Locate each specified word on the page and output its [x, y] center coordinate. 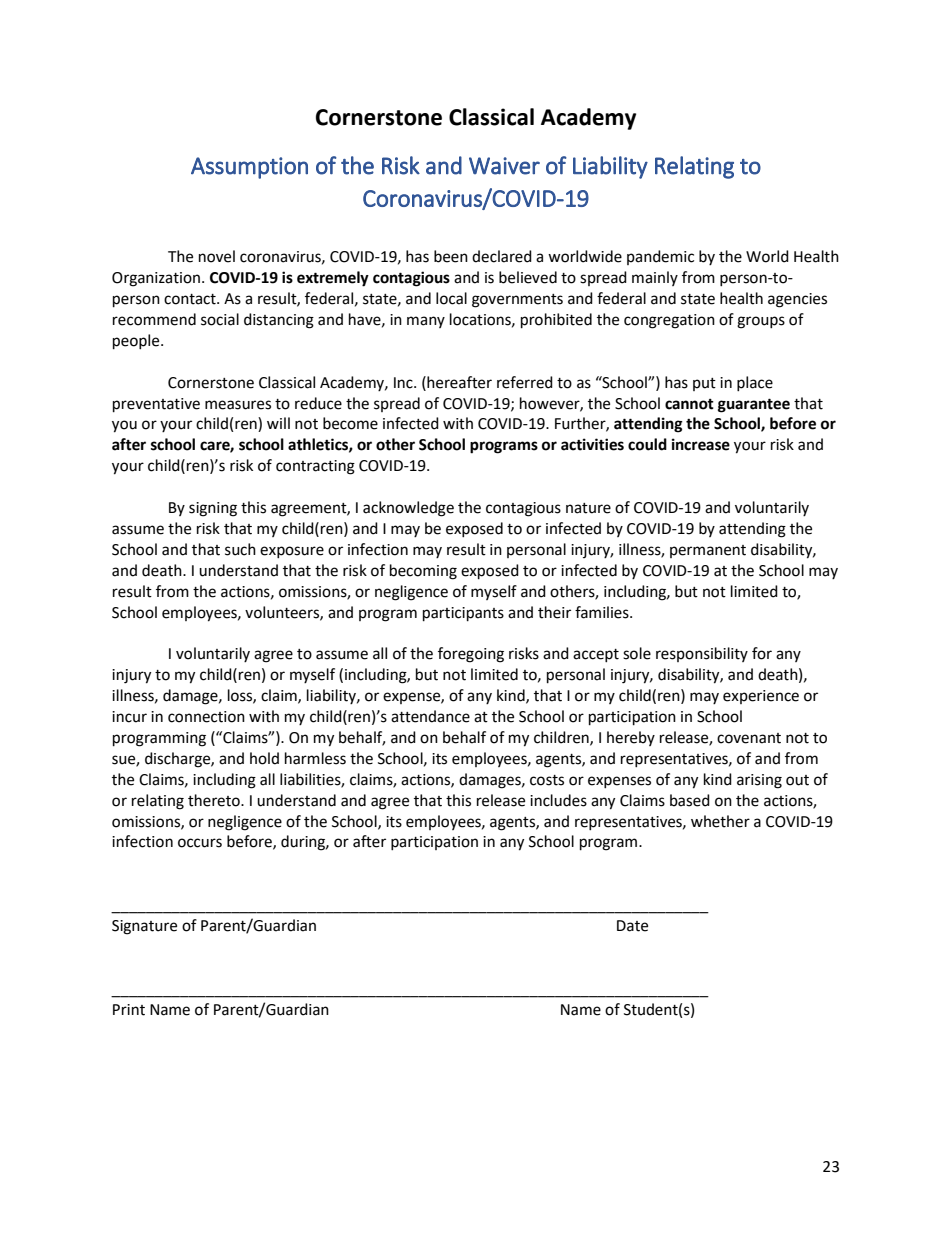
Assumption [249, 168]
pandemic [660, 257]
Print [129, 1010]
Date [632, 926]
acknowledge [408, 509]
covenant [749, 738]
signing [213, 509]
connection [206, 717]
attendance [430, 716]
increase [701, 444]
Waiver [504, 166]
